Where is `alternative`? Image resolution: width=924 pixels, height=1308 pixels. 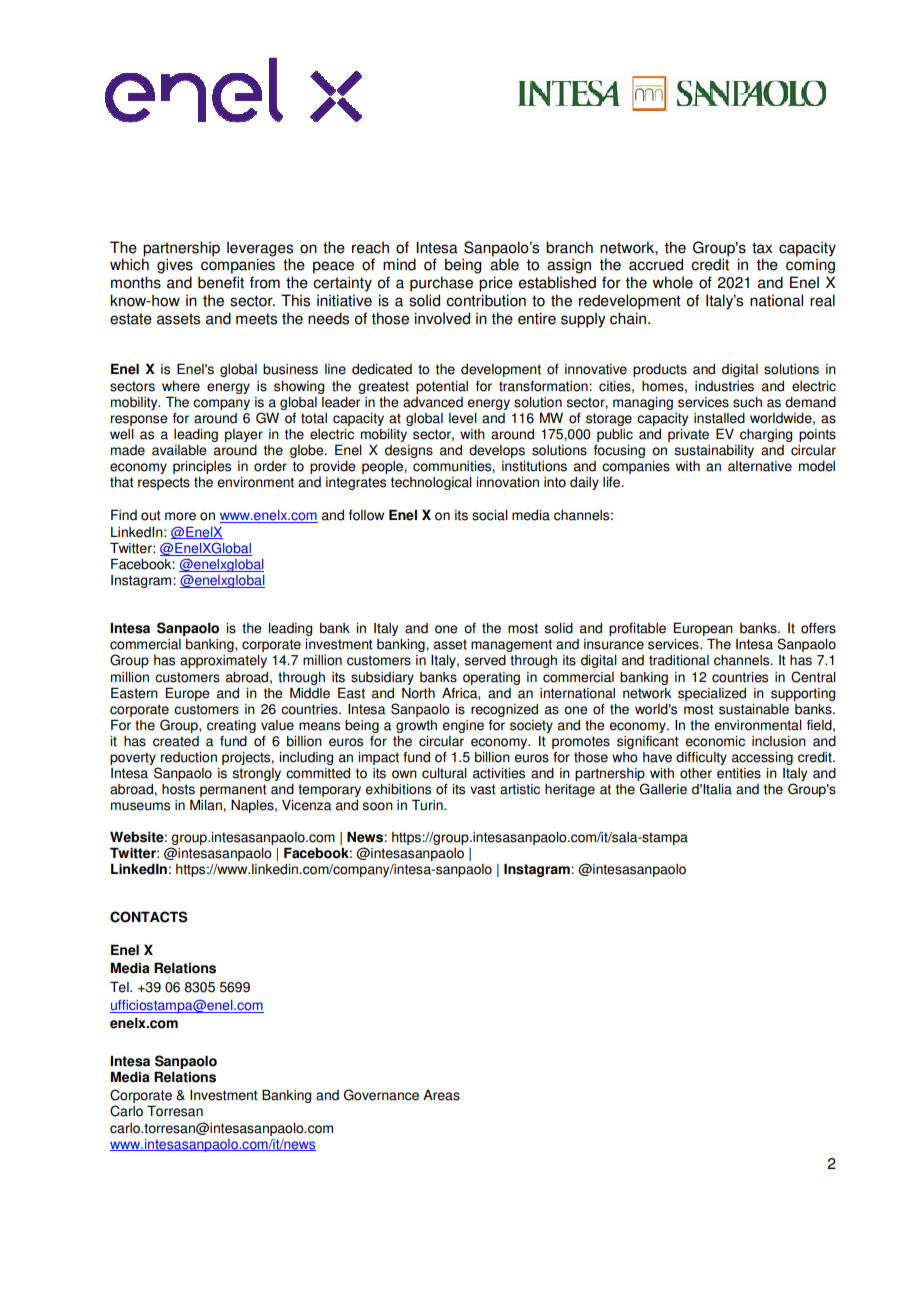
alternative is located at coordinates (760, 466).
